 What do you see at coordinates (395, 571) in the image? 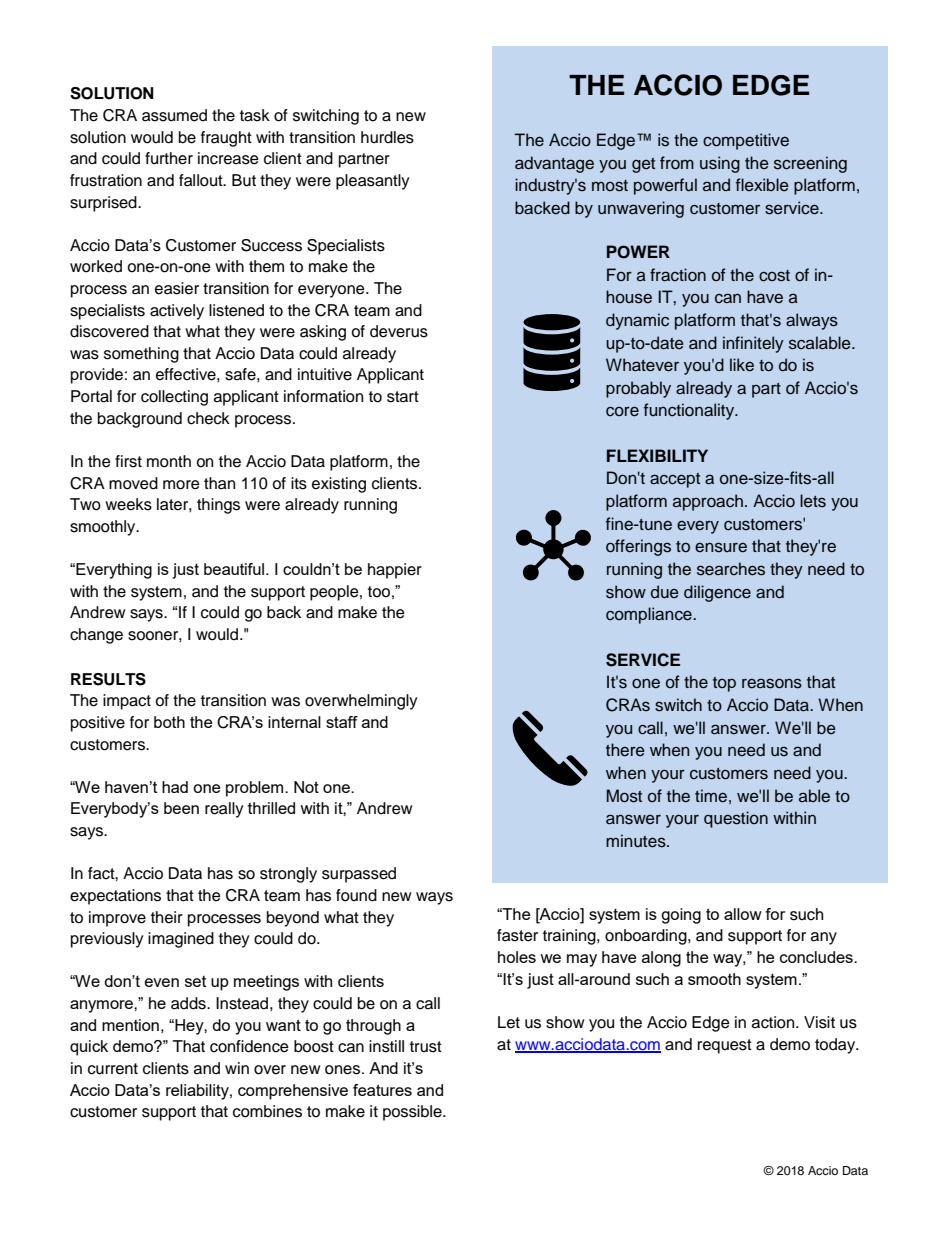
I see `happier` at bounding box center [395, 571].
